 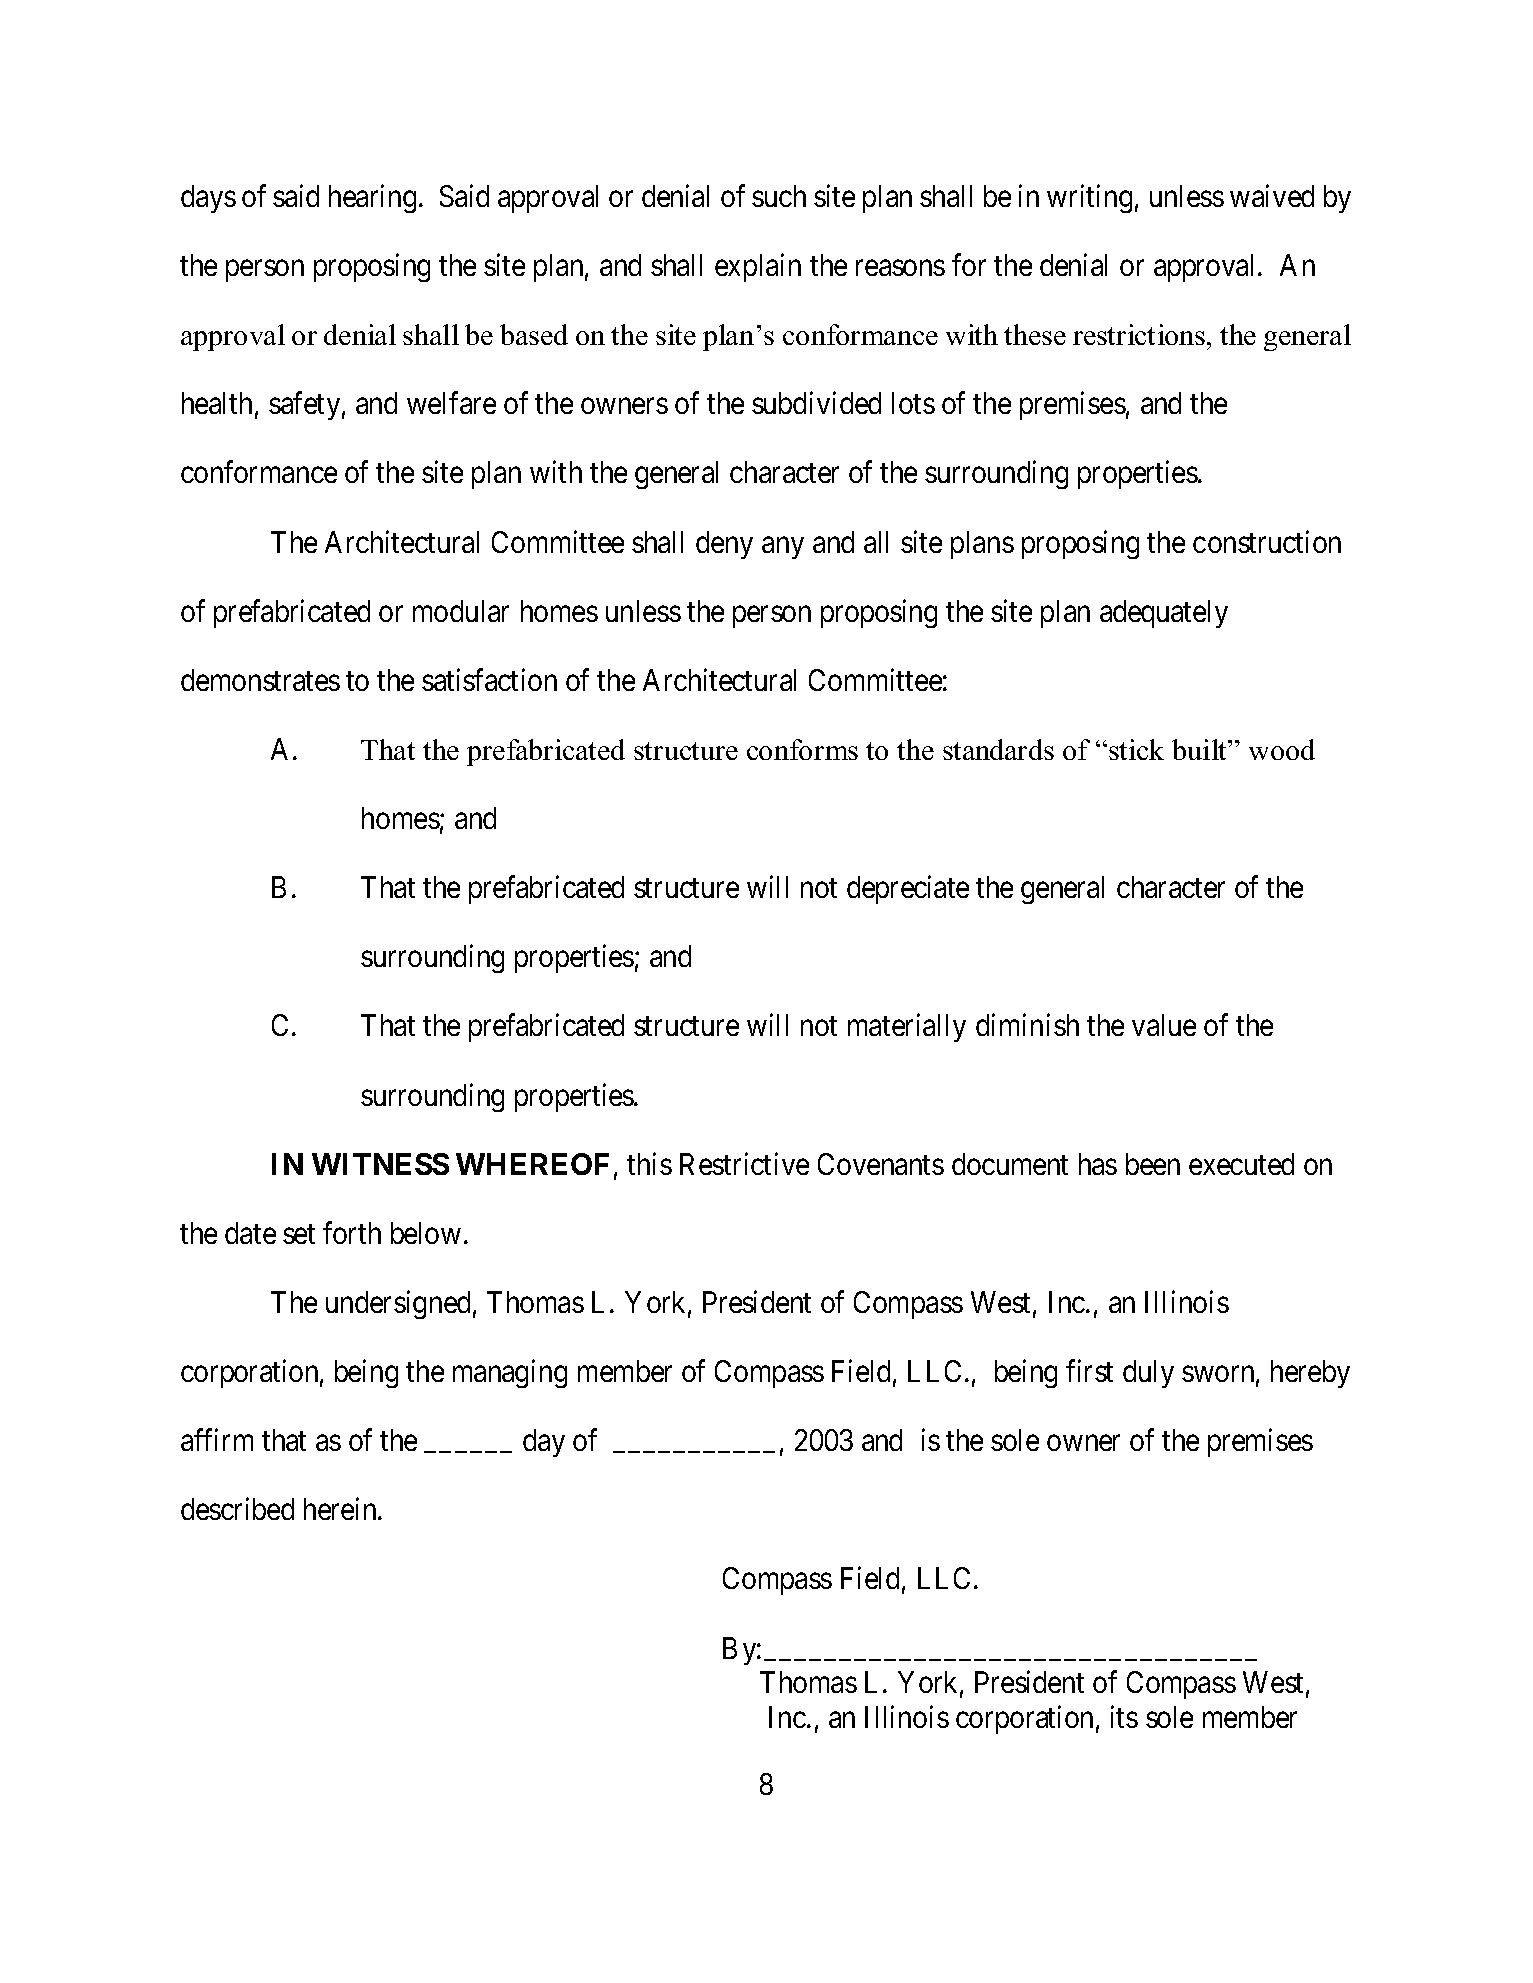 I want to click on undersigned, so click(x=398, y=1304).
